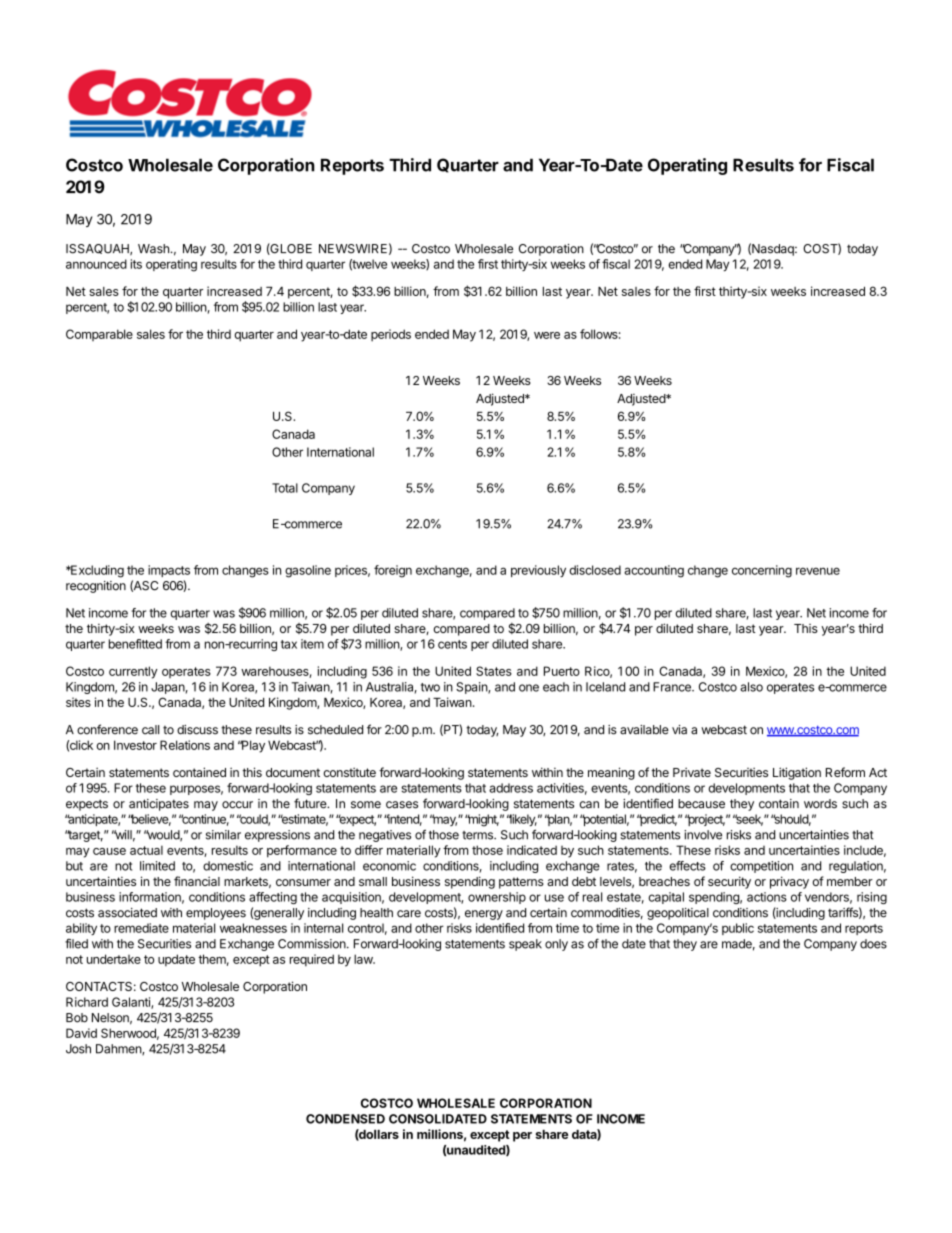 The width and height of the document is (952, 1233). What do you see at coordinates (78, 1049) in the document?
I see `Josh` at bounding box center [78, 1049].
